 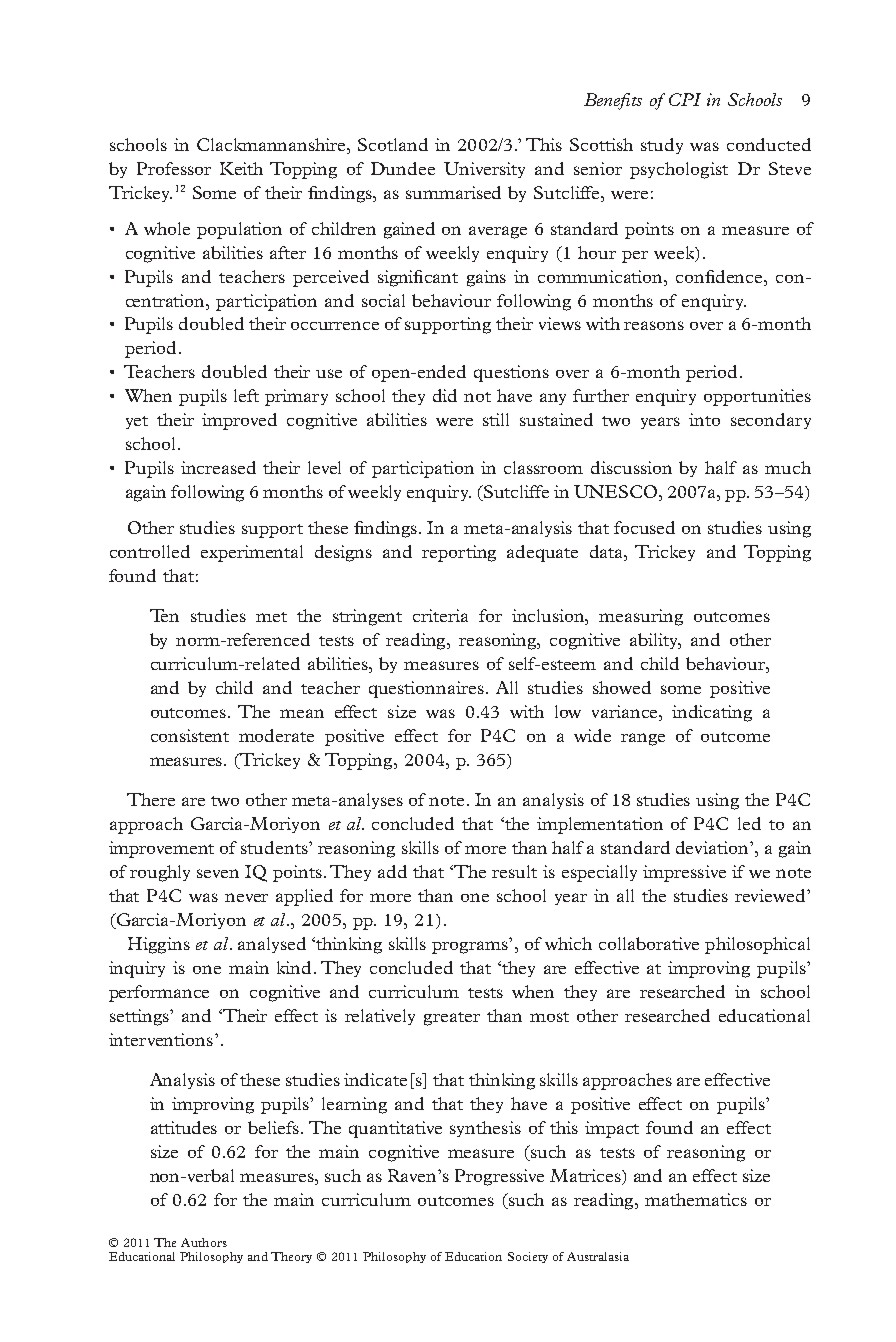 What do you see at coordinates (241, 168) in the image?
I see `Keith` at bounding box center [241, 168].
